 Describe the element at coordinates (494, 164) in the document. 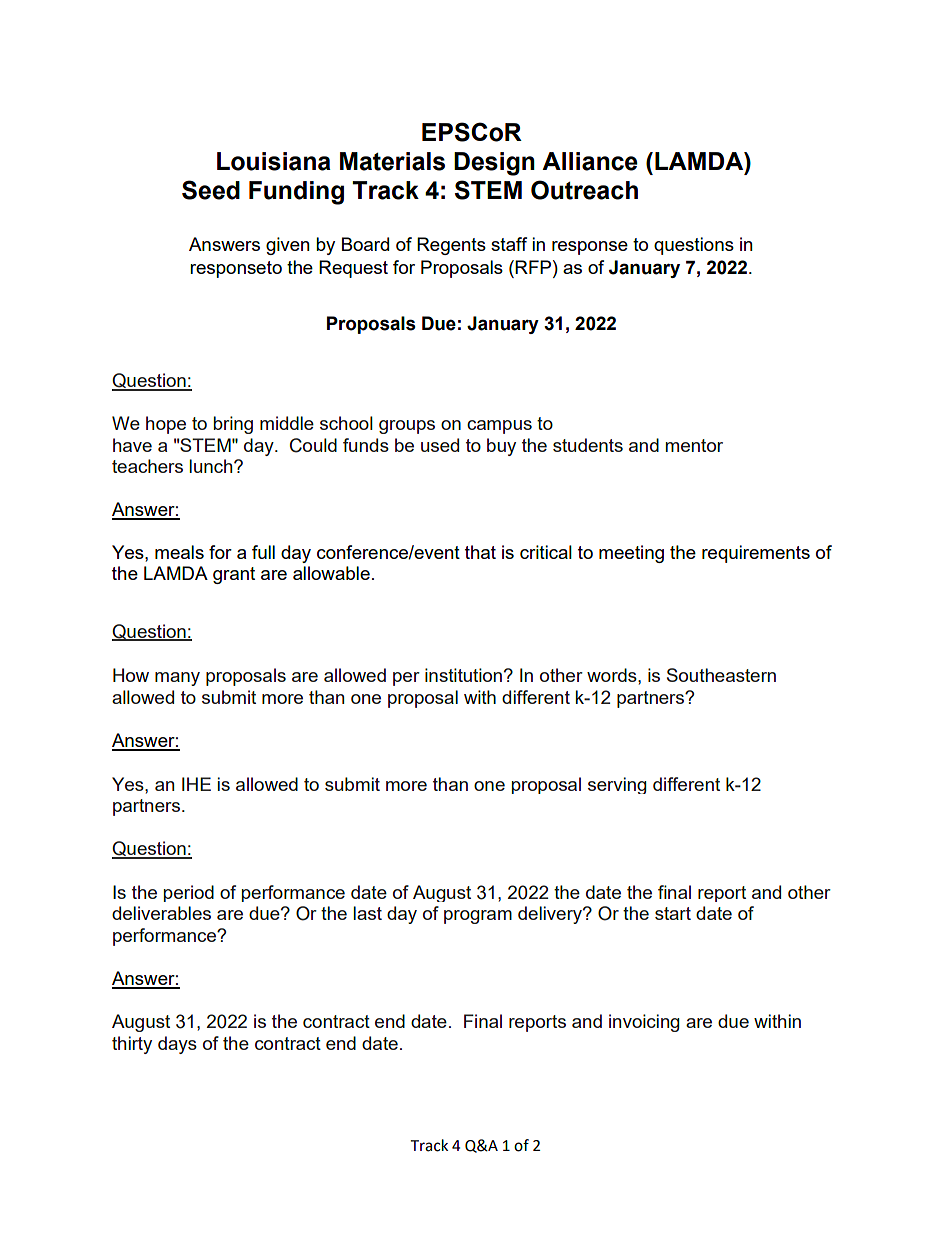

I see `Design` at that location.
